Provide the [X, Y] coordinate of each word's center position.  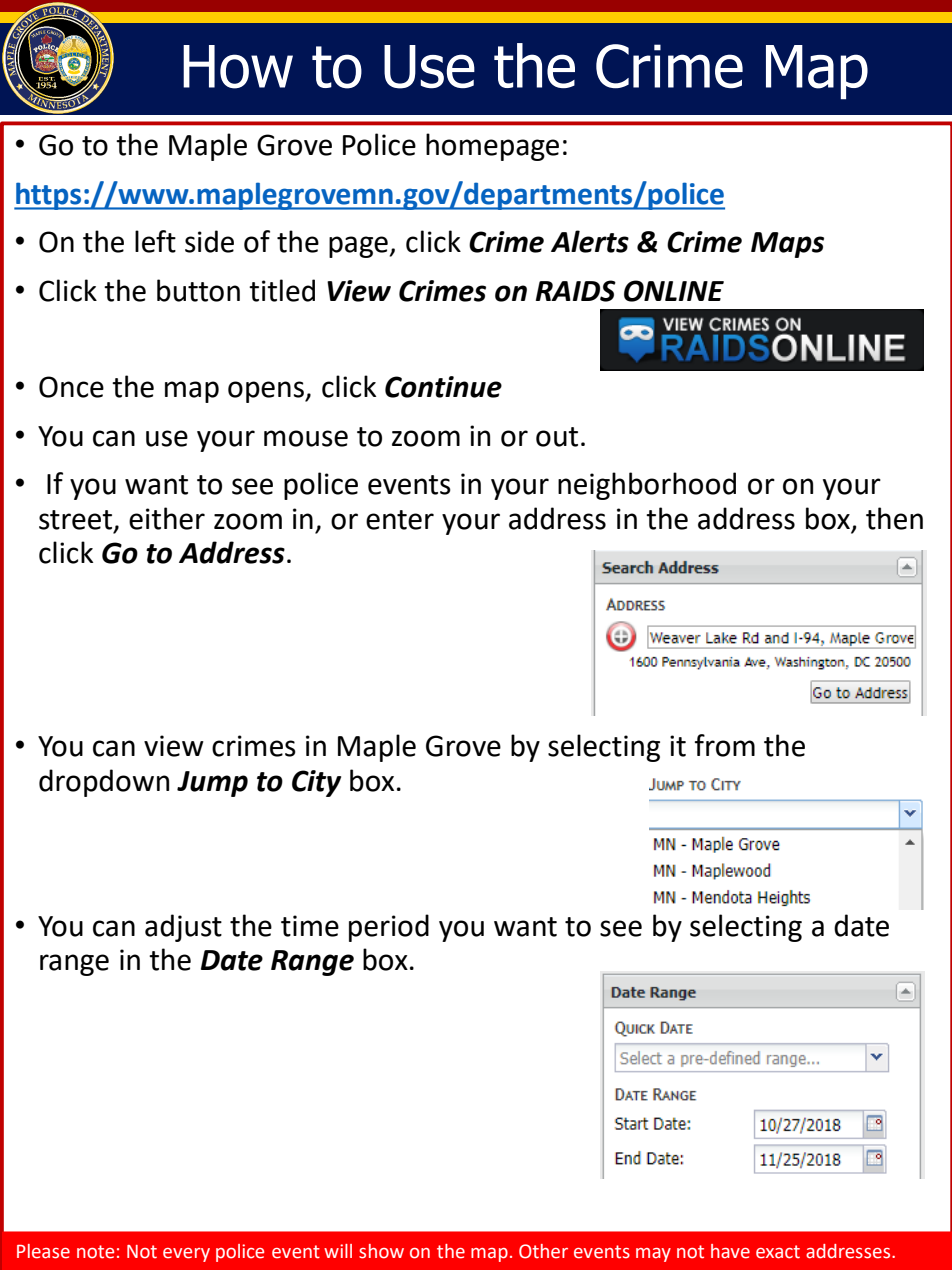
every [186, 1255]
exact [778, 1252]
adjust [183, 928]
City [316, 783]
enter [400, 520]
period [389, 928]
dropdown [104, 783]
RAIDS [576, 291]
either [167, 518]
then [894, 518]
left [155, 241]
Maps [787, 245]
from [725, 745]
